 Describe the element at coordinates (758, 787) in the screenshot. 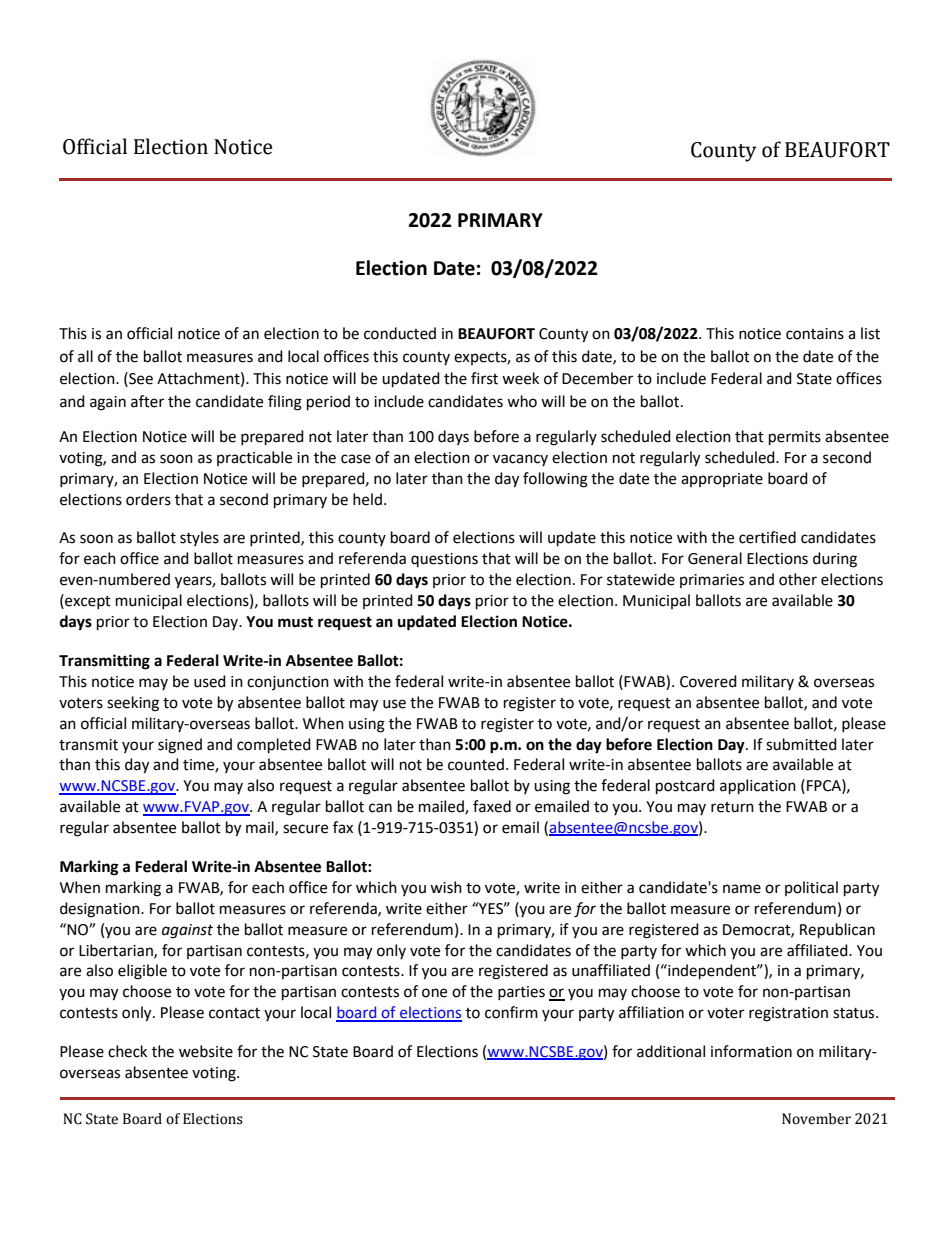

I see `application` at that location.
